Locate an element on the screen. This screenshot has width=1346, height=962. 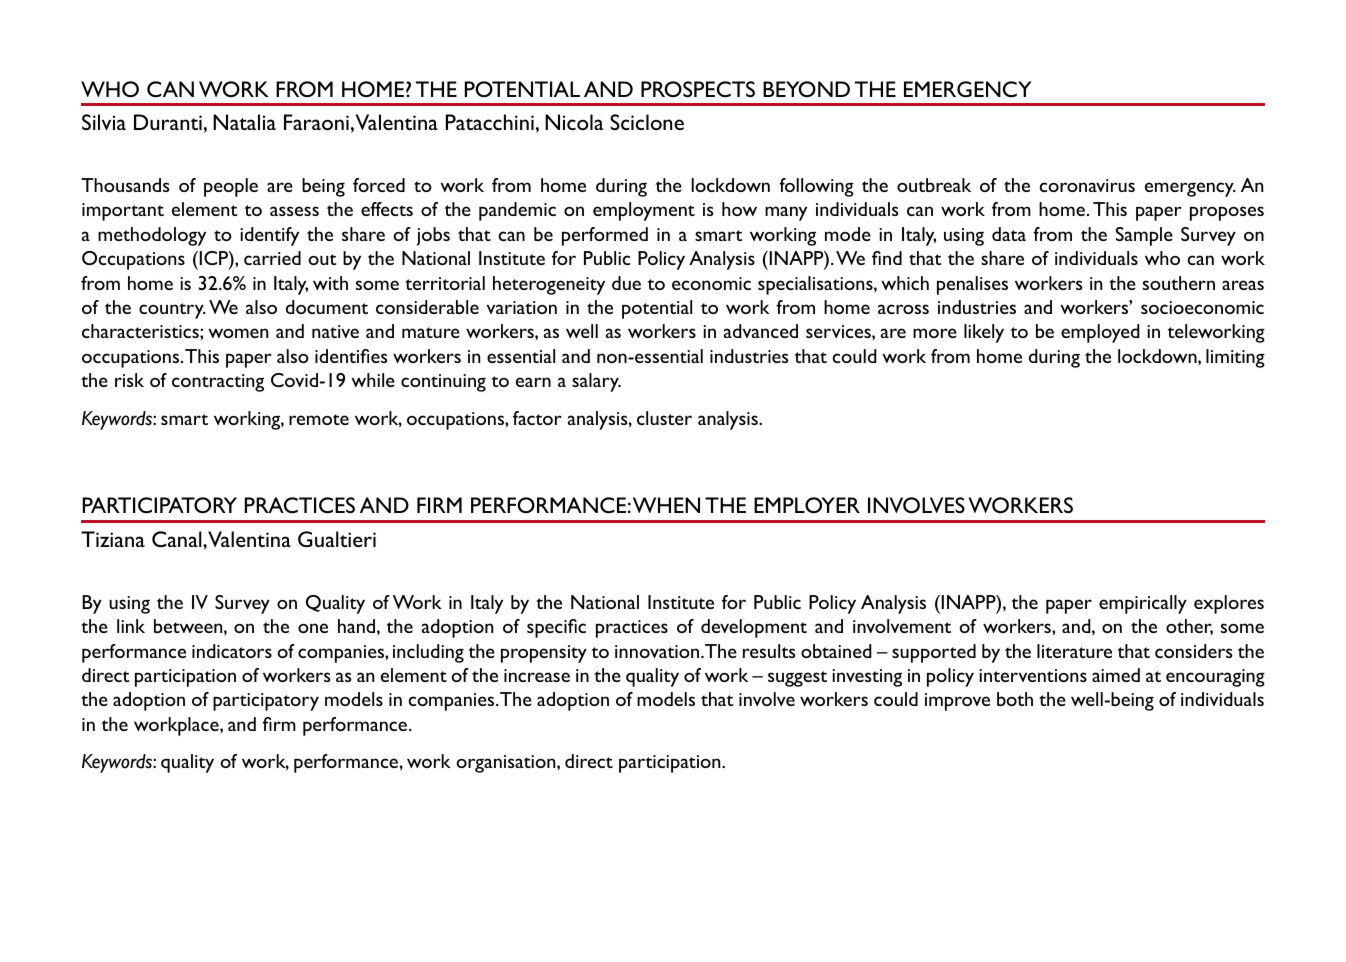
employed is located at coordinates (1100, 333).
